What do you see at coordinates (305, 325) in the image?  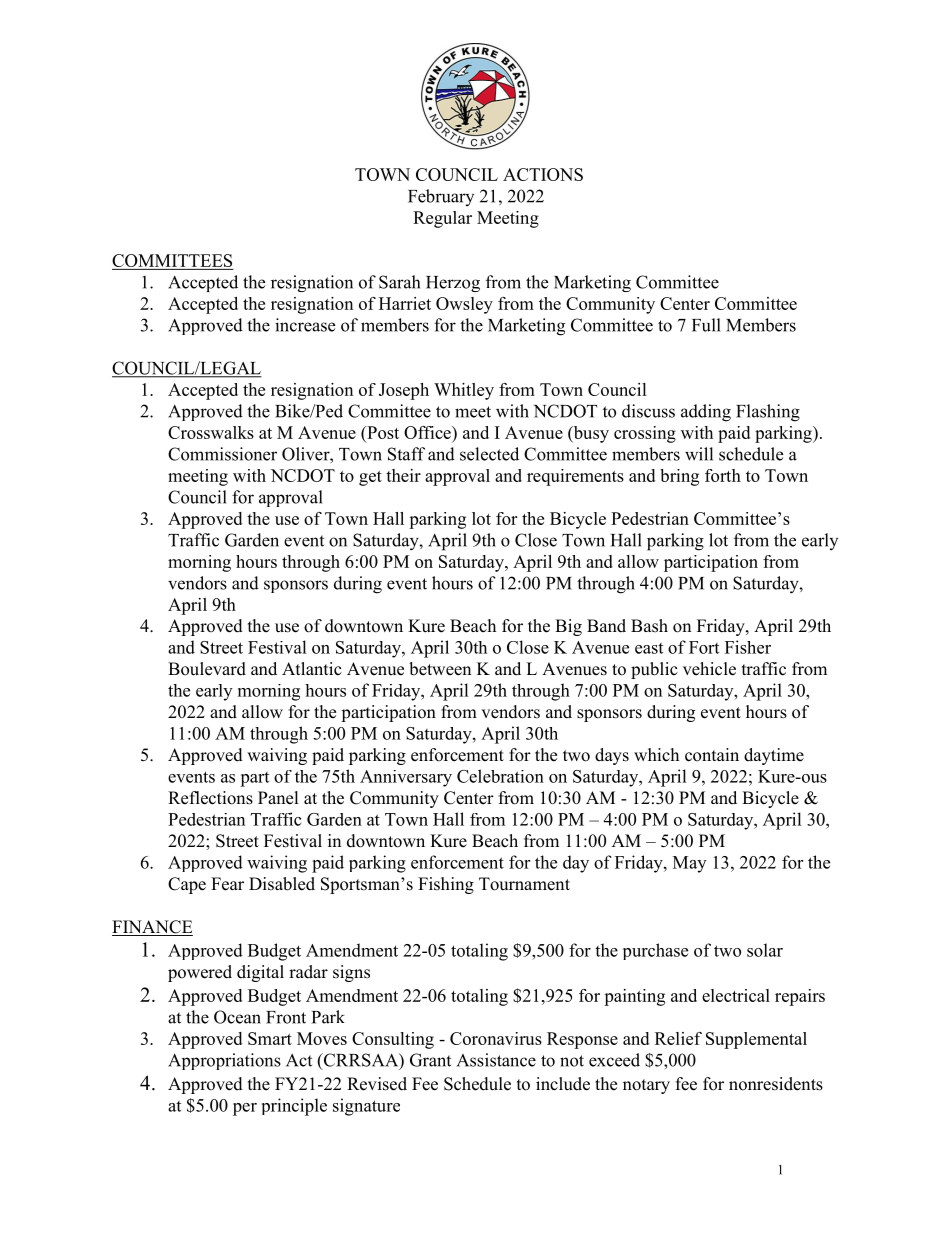 I see `increase` at bounding box center [305, 325].
